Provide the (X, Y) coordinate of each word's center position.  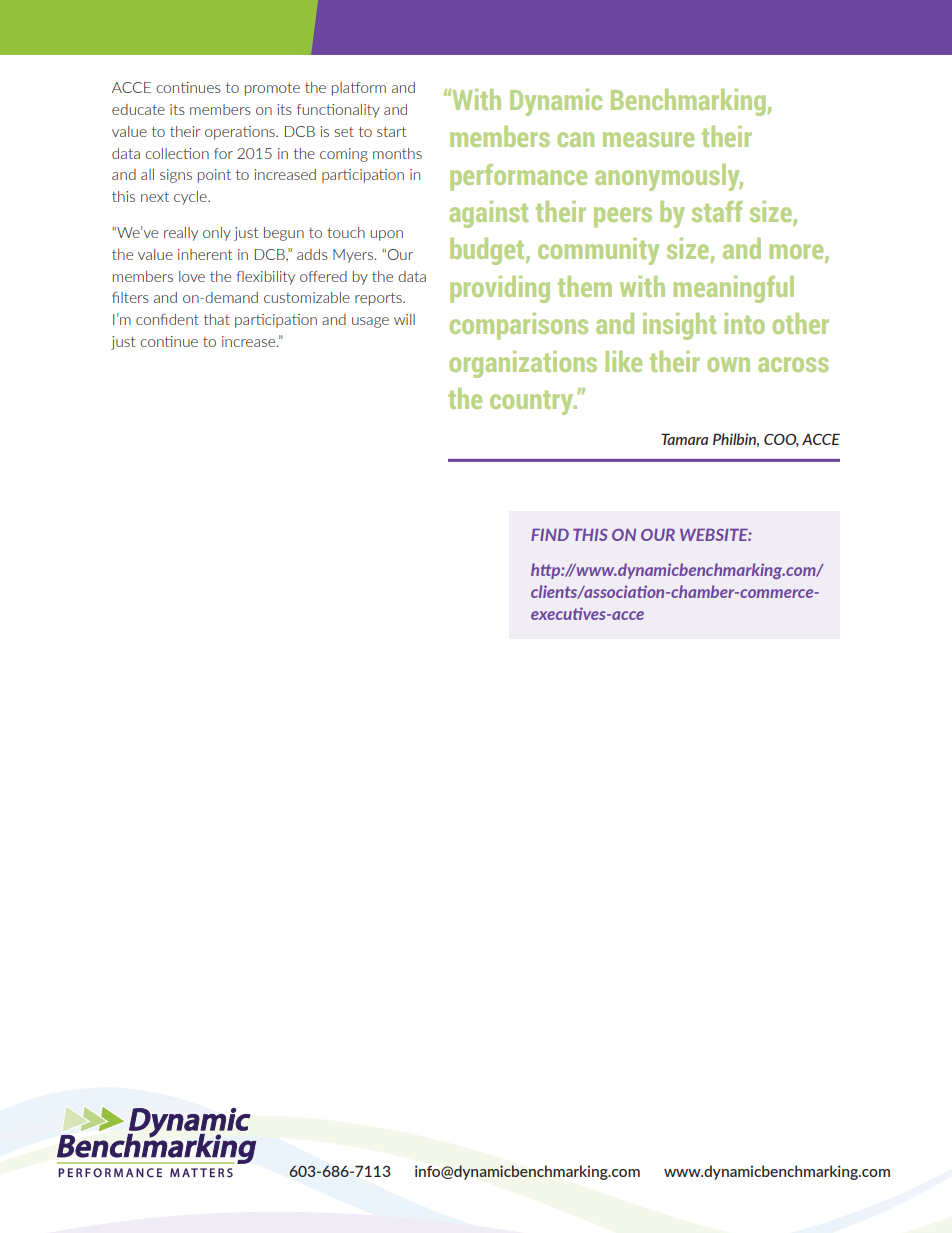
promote (272, 89)
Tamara (684, 439)
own (728, 364)
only (217, 234)
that (217, 319)
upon (386, 235)
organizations (523, 364)
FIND (550, 535)
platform (359, 89)
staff (717, 211)
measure (648, 139)
